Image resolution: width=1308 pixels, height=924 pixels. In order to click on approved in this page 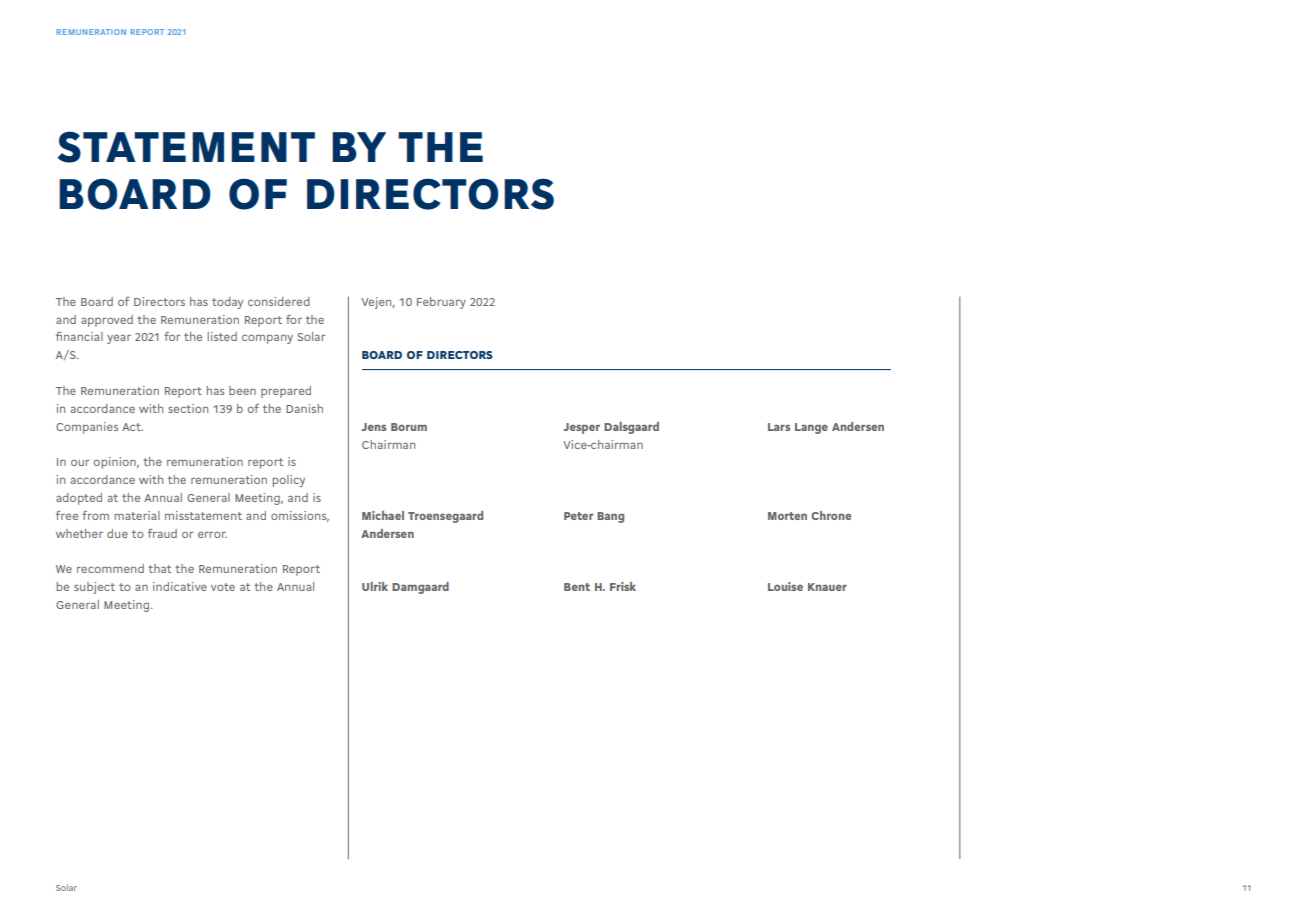, I will do `click(107, 321)`.
